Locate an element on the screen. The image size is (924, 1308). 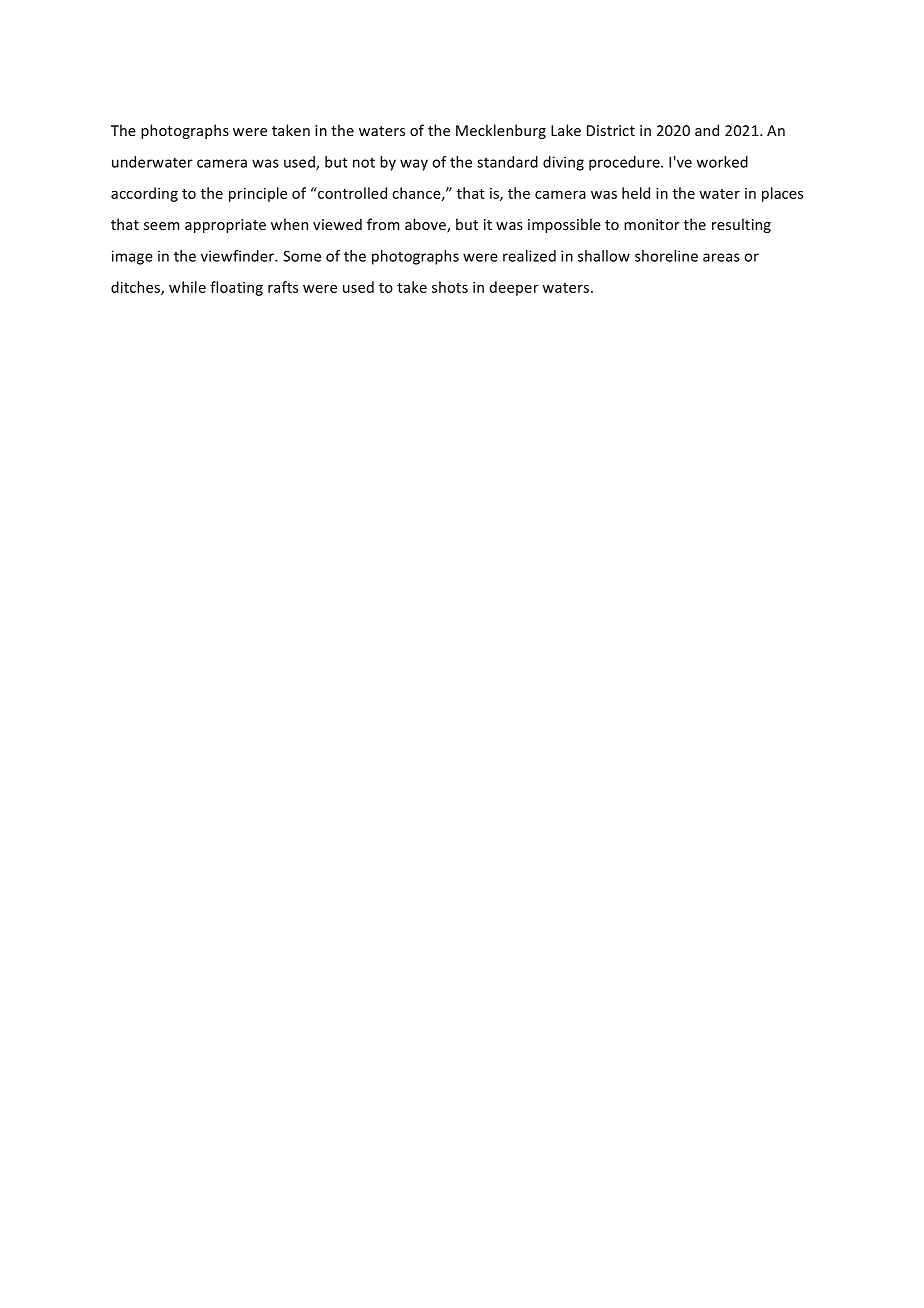
resulting is located at coordinates (741, 225).
